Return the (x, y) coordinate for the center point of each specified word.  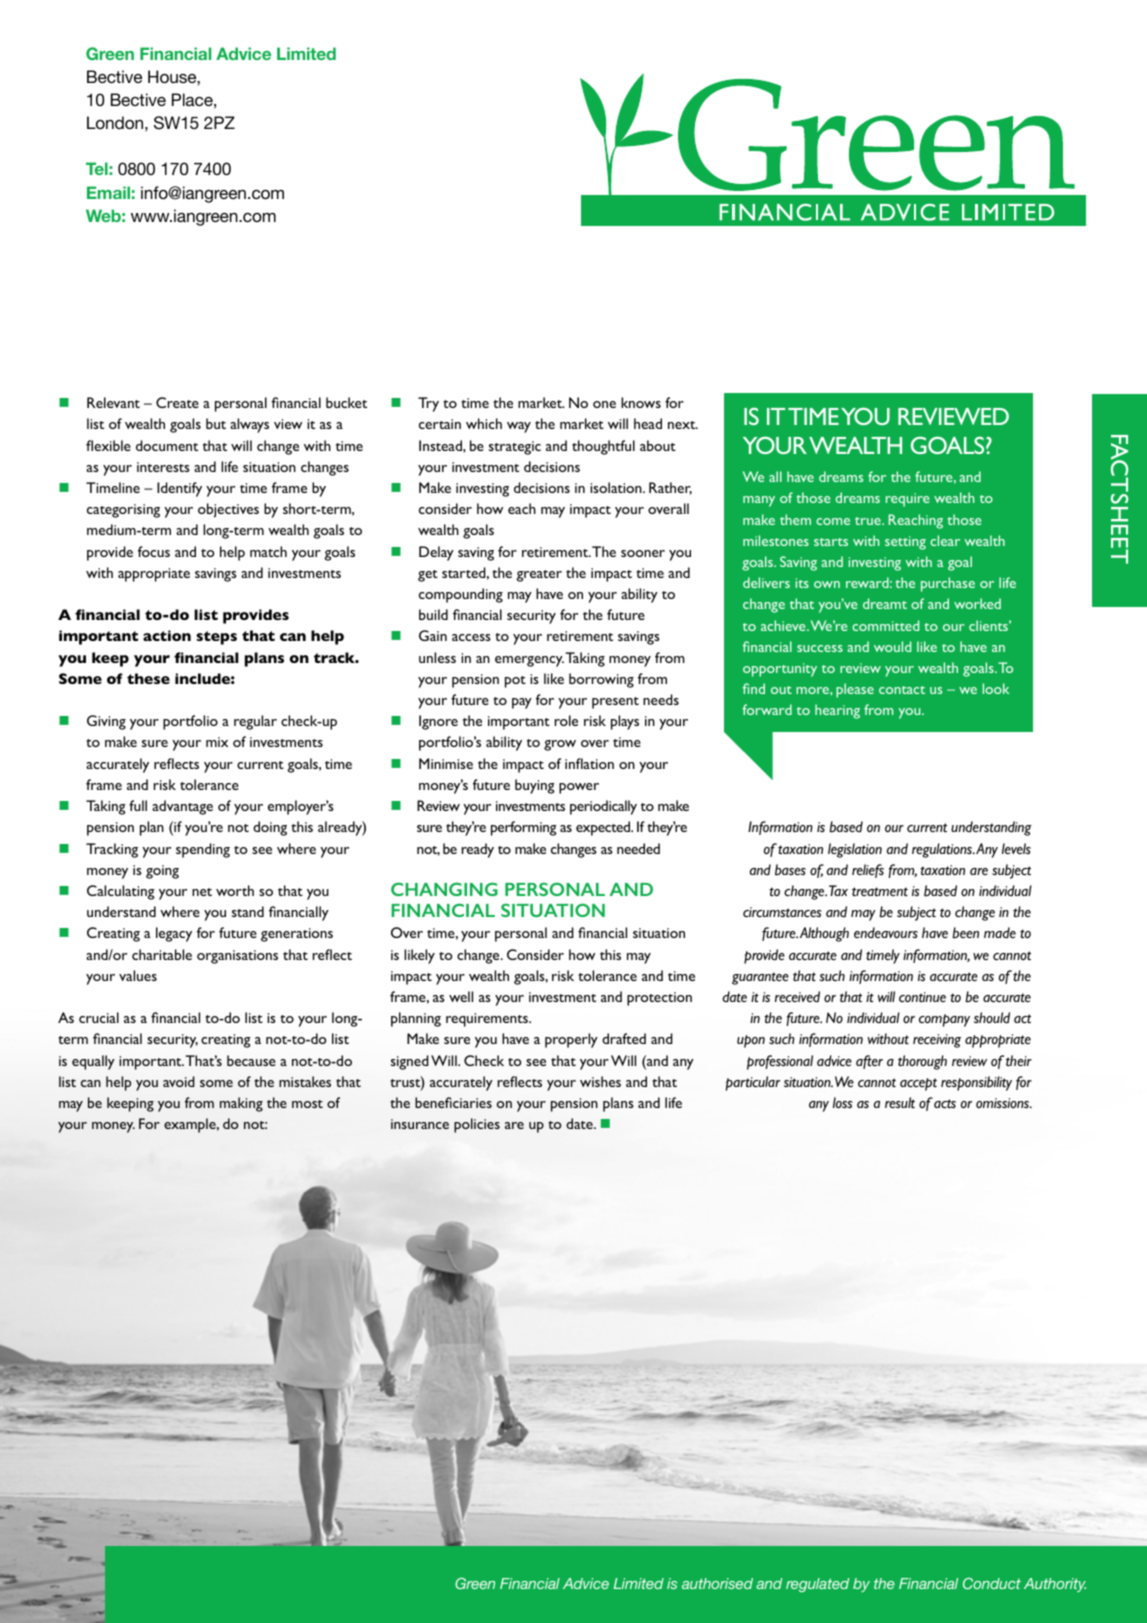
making (241, 1104)
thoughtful (603, 447)
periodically (603, 807)
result (900, 1102)
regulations (943, 850)
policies (477, 1125)
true (869, 521)
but (216, 423)
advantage (182, 807)
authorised (717, 1583)
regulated (817, 1585)
